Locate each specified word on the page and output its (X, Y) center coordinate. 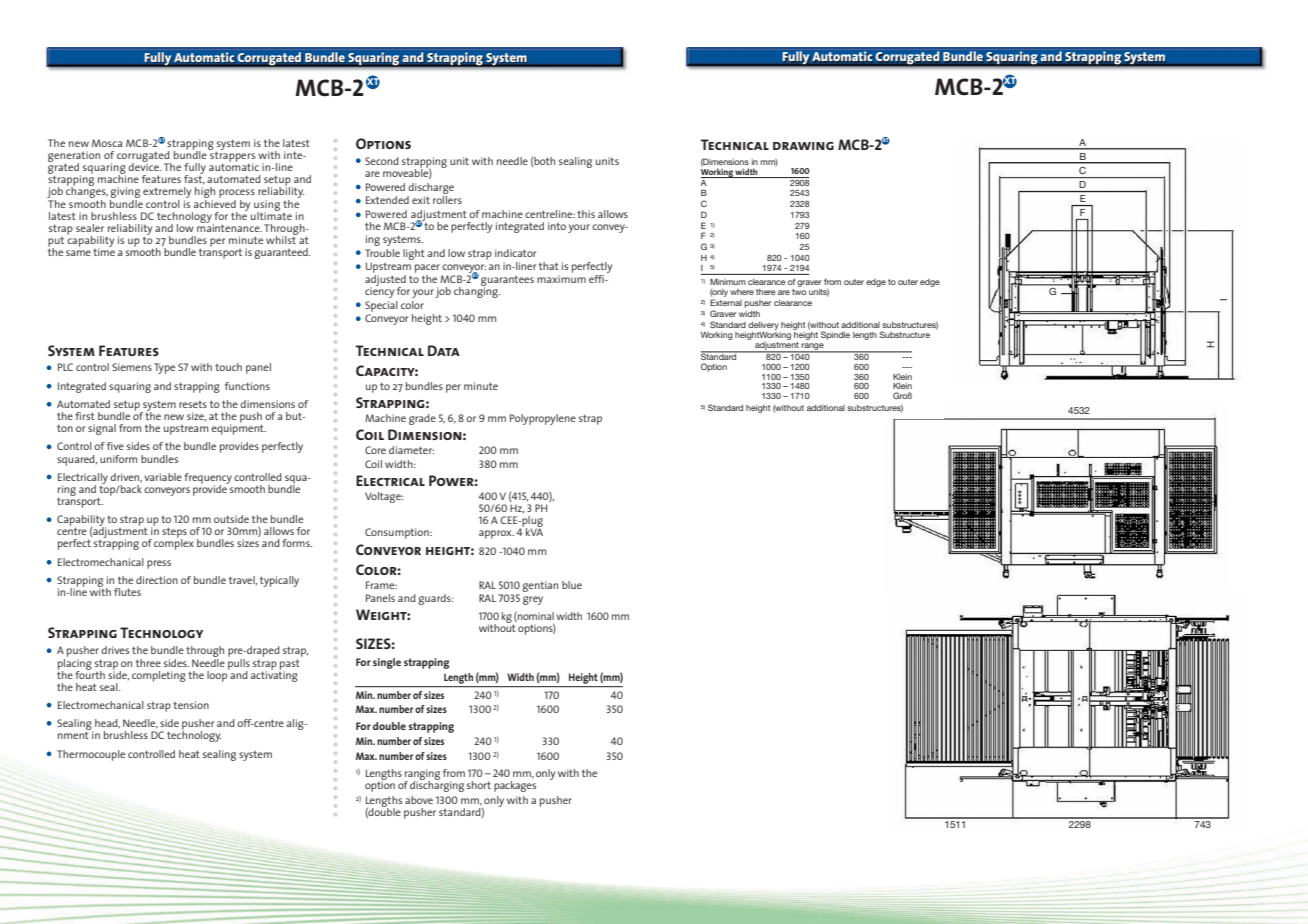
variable (163, 477)
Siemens (132, 367)
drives (115, 650)
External (726, 302)
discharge (431, 188)
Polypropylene (543, 419)
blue (572, 585)
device (144, 166)
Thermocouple (91, 755)
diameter (411, 450)
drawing (803, 146)
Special (381, 306)
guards (435, 599)
